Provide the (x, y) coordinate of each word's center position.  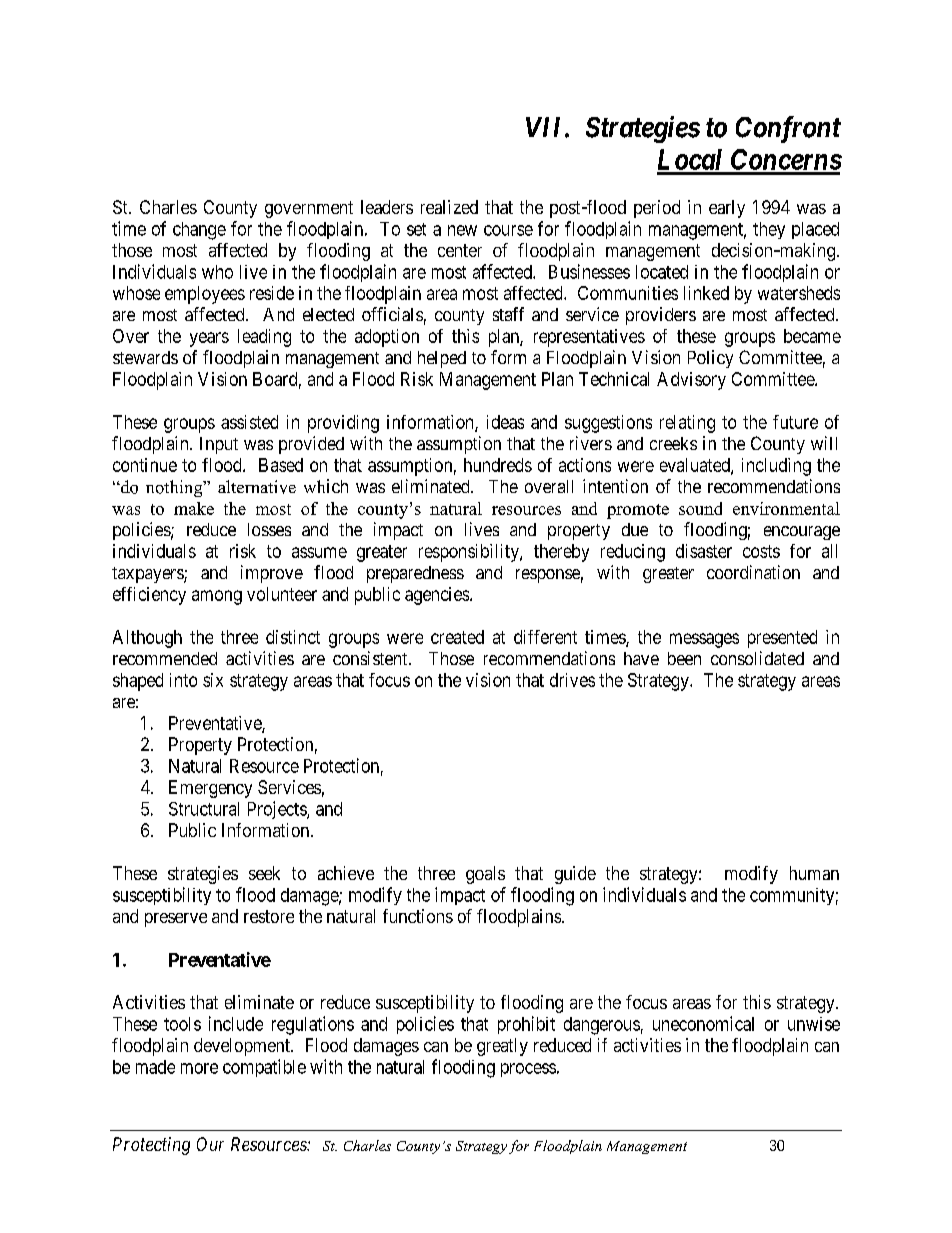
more (199, 1068)
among (217, 597)
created (457, 637)
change (199, 231)
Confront (788, 129)
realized (449, 207)
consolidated (757, 658)
